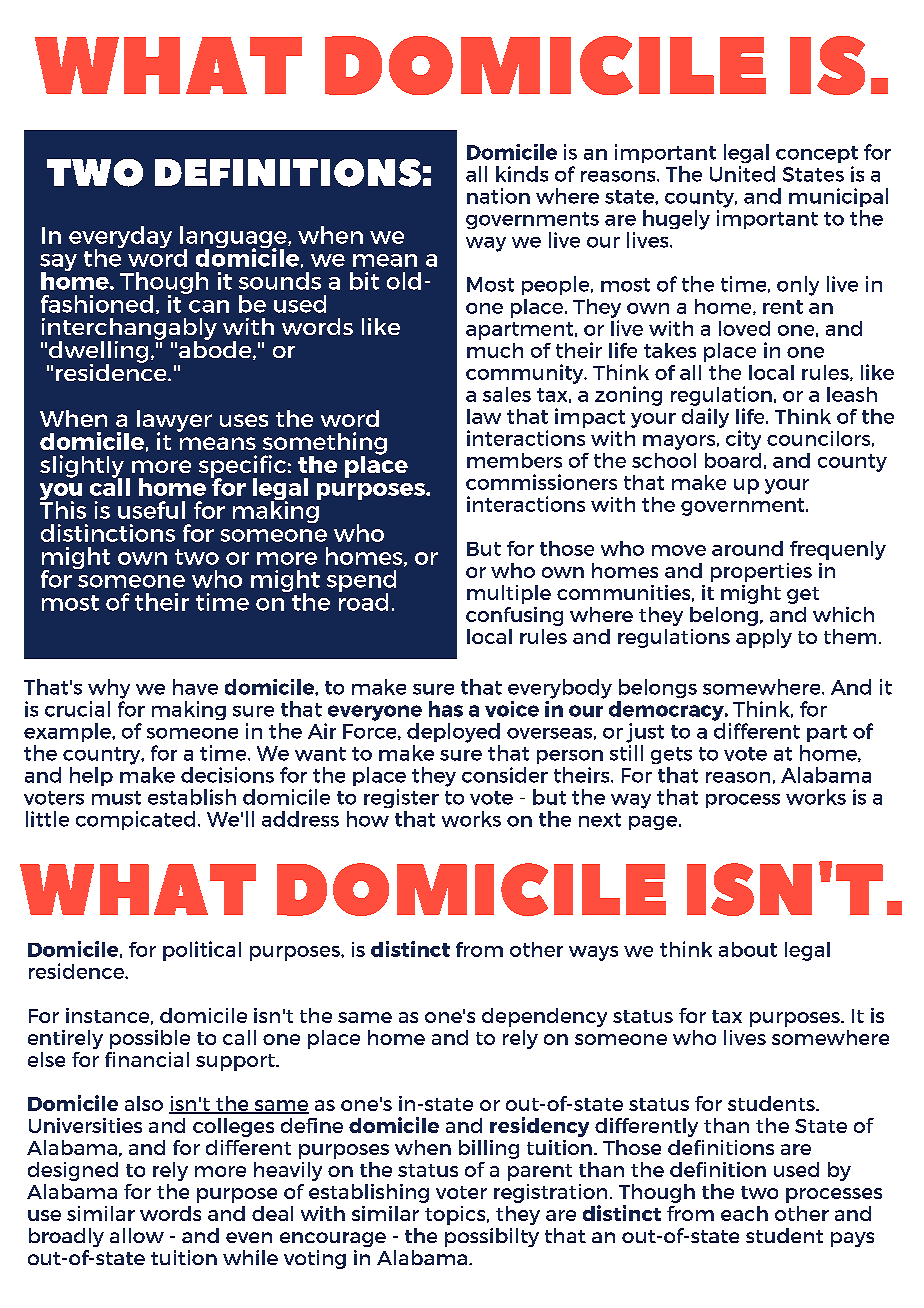  What do you see at coordinates (120, 238) in the screenshot?
I see `everyday` at bounding box center [120, 238].
